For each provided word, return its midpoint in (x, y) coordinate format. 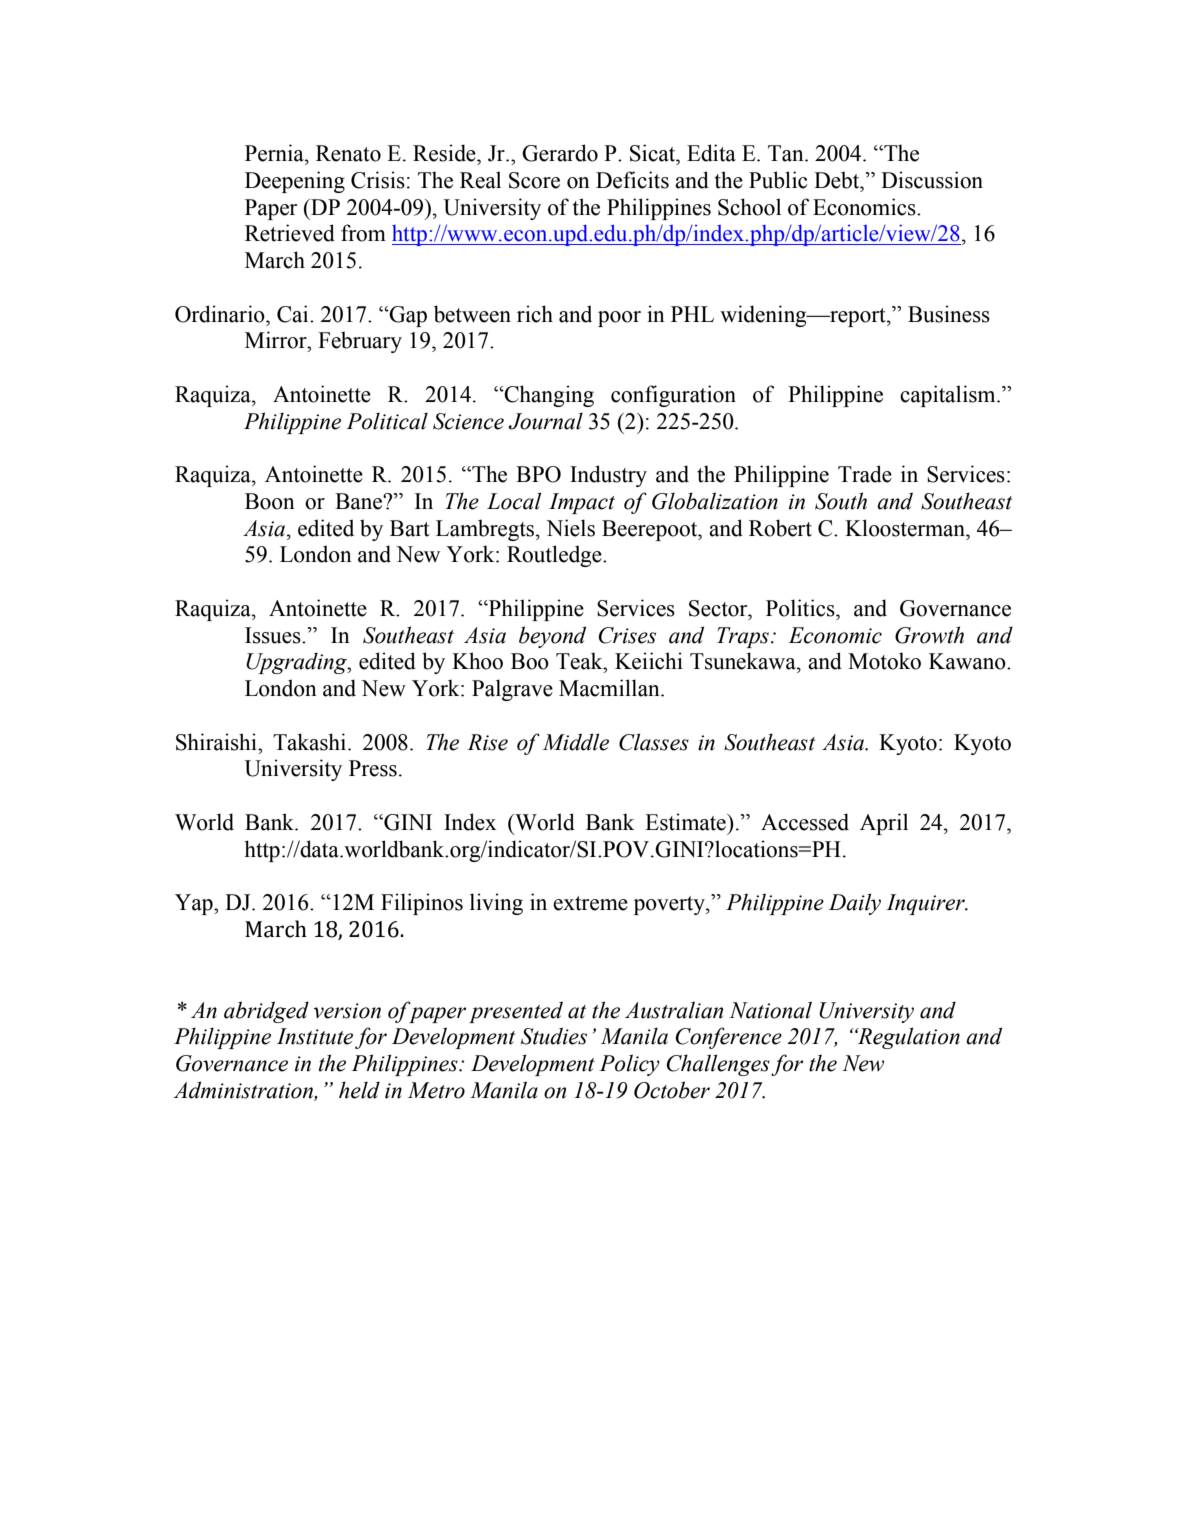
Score (534, 180)
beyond (552, 637)
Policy (629, 1065)
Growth (929, 635)
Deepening (295, 182)
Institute (315, 1036)
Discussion (932, 180)
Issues (274, 635)
